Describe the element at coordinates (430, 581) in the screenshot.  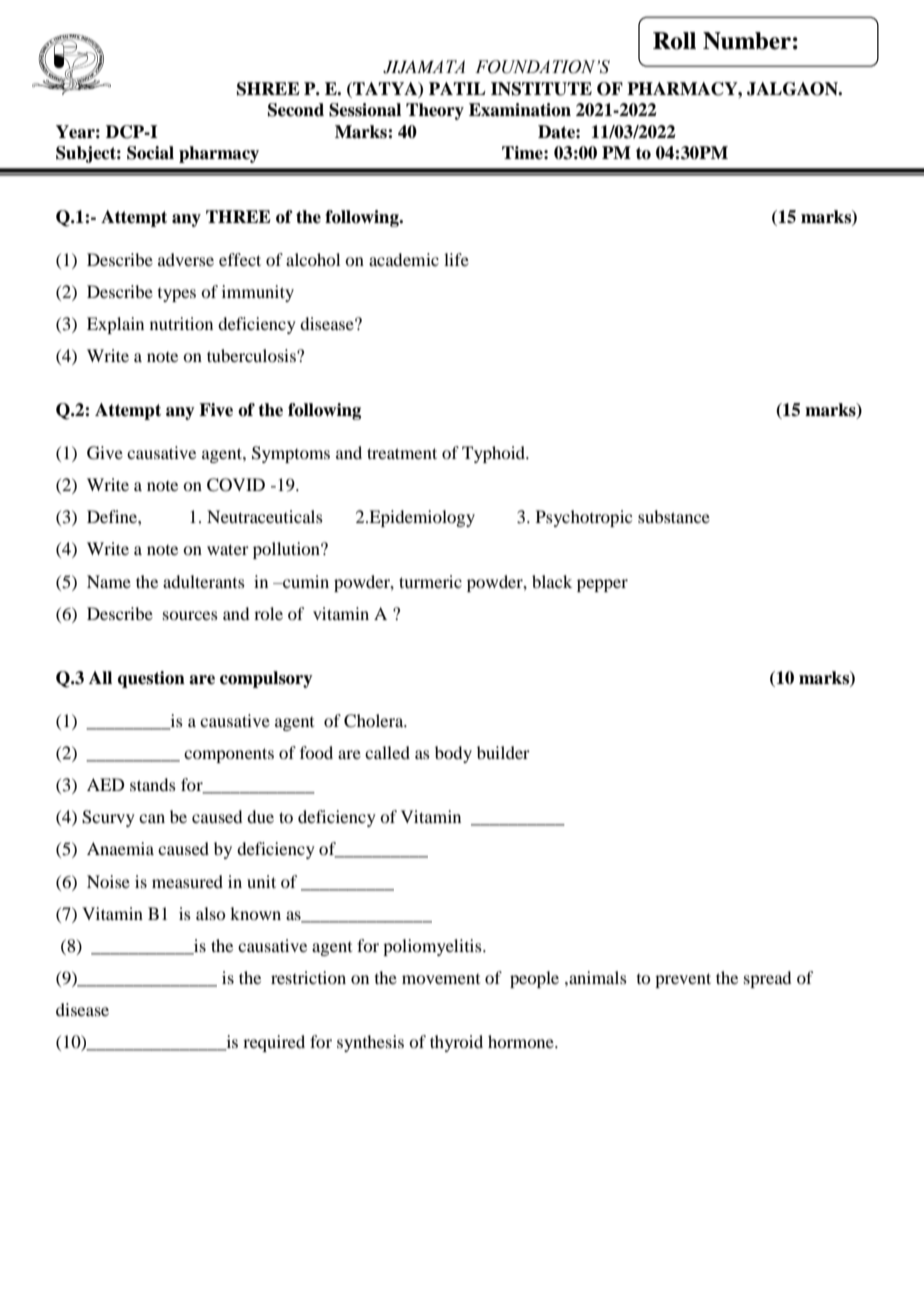
I see `turmeric` at that location.
